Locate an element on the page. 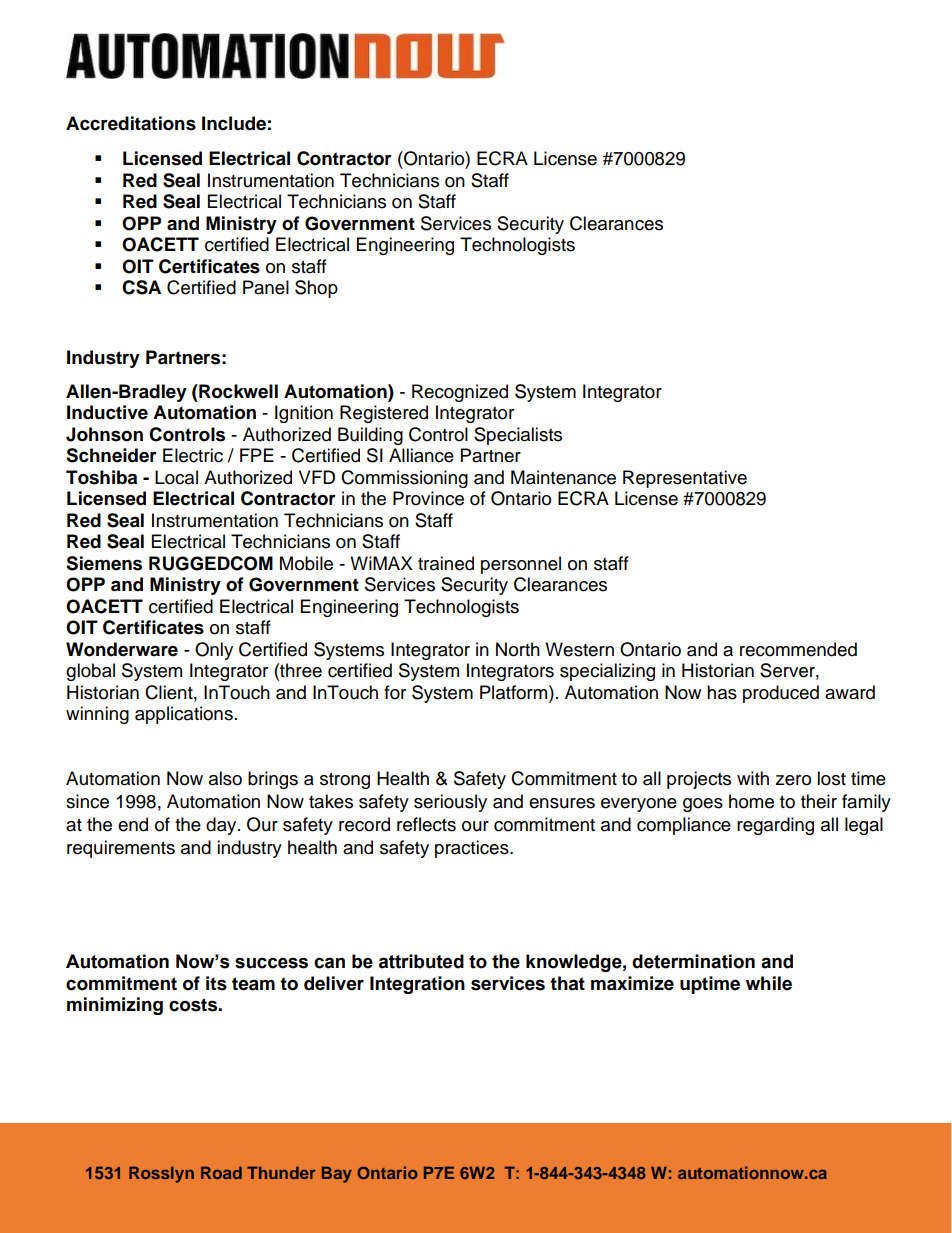  Only is located at coordinates (214, 651).
